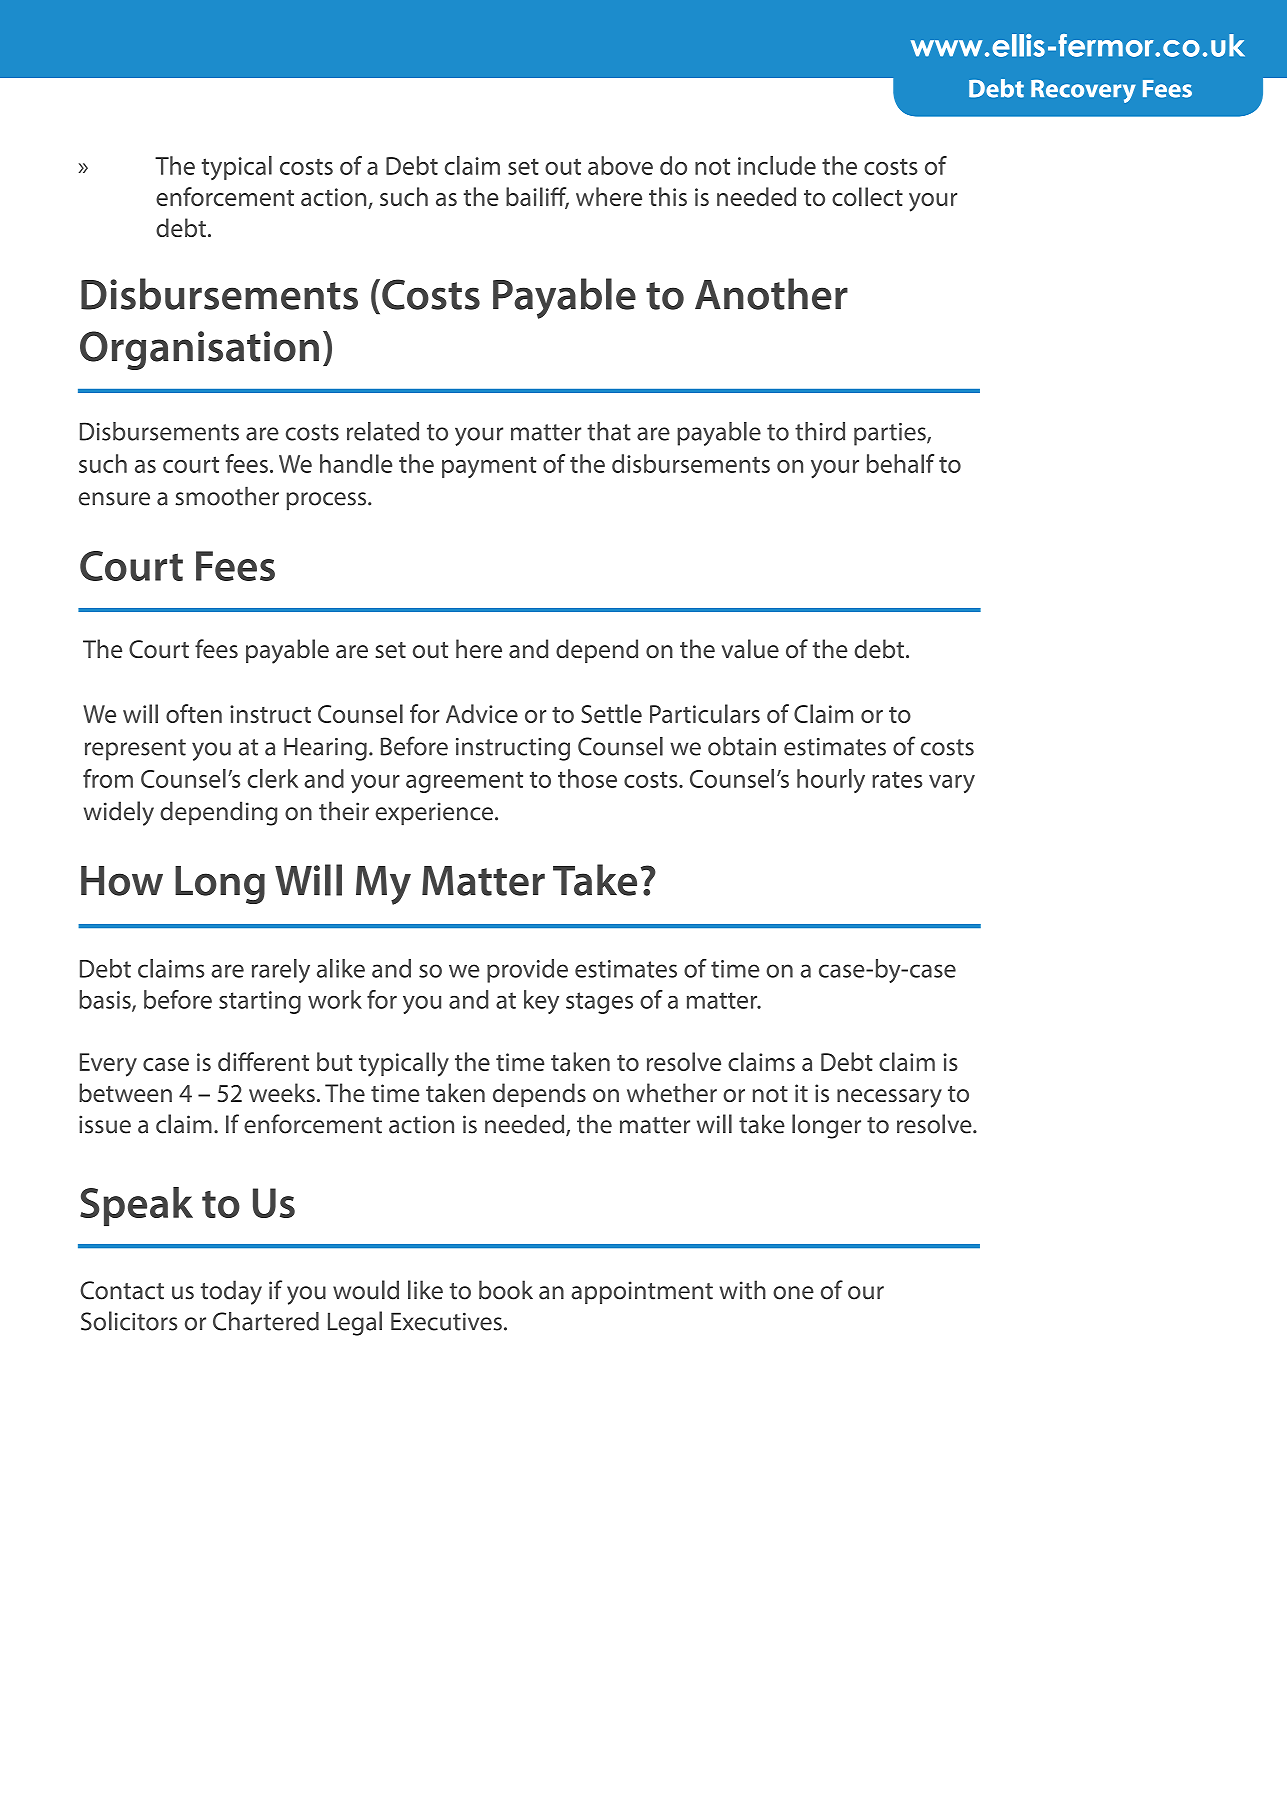 The width and height of the screenshot is (1287, 1820). What do you see at coordinates (231, 1292) in the screenshot?
I see `today` at bounding box center [231, 1292].
